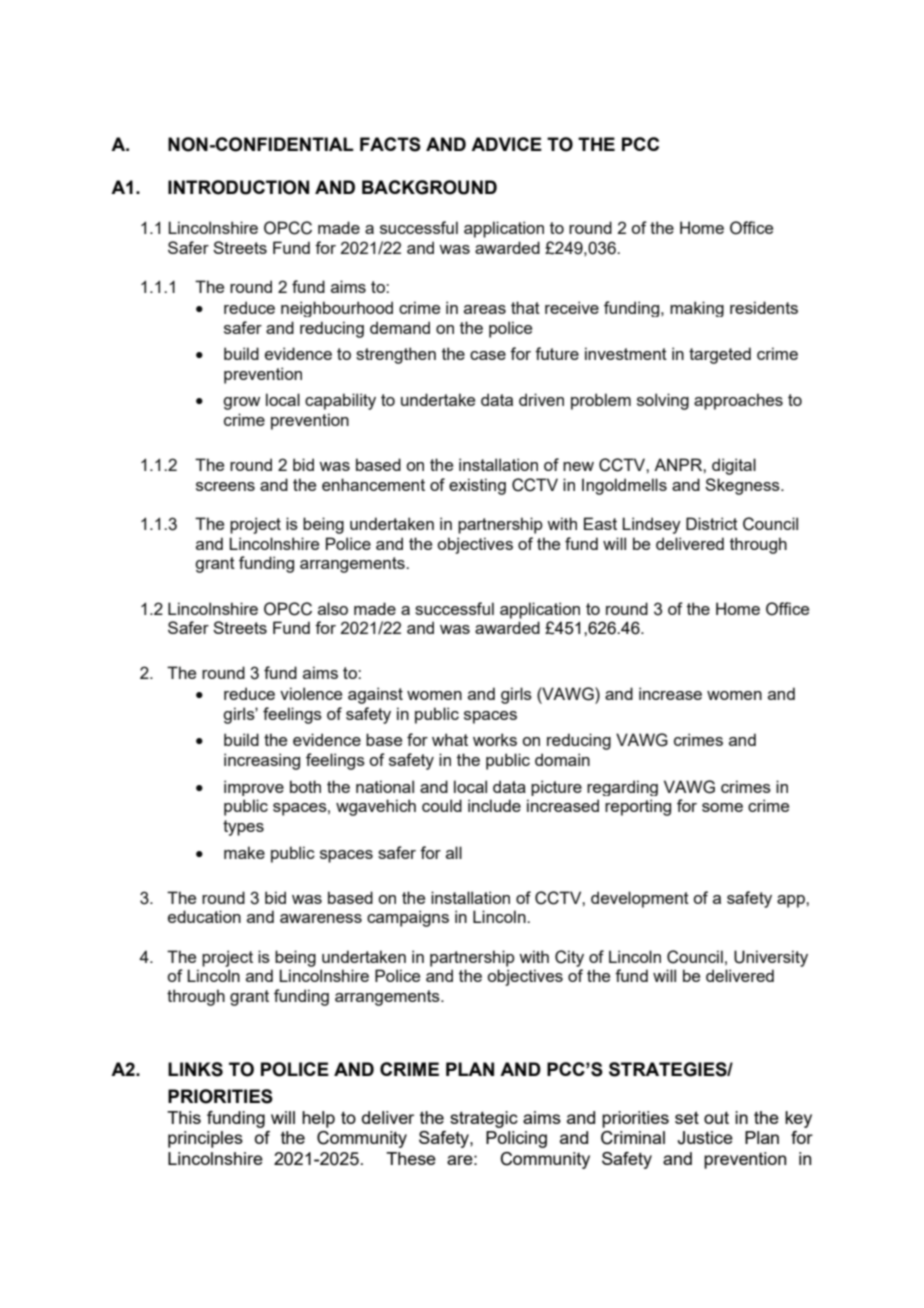  I want to click on University, so click(771, 958).
